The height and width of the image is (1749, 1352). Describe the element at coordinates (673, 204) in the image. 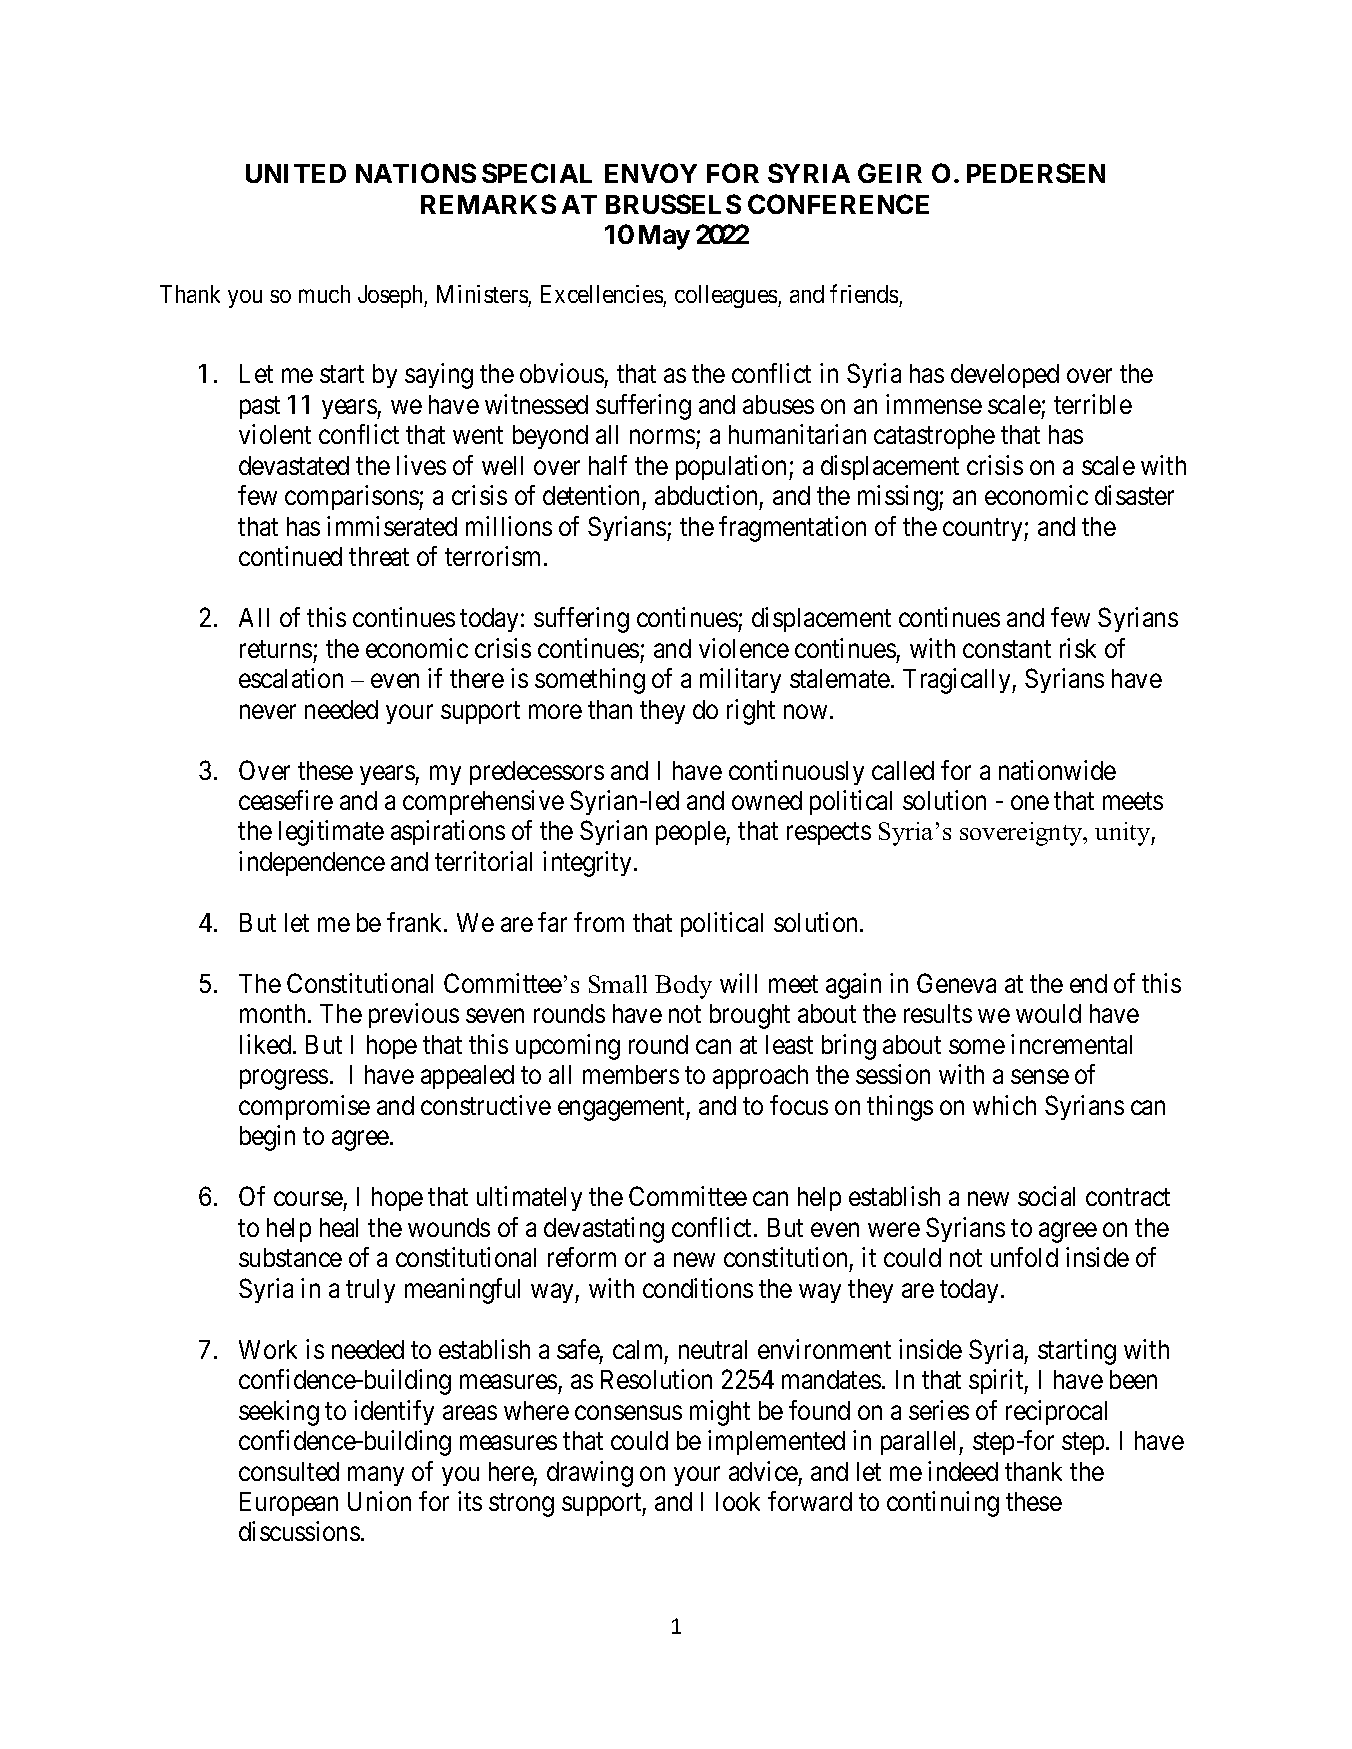

I see `BRUSSELS` at that location.
